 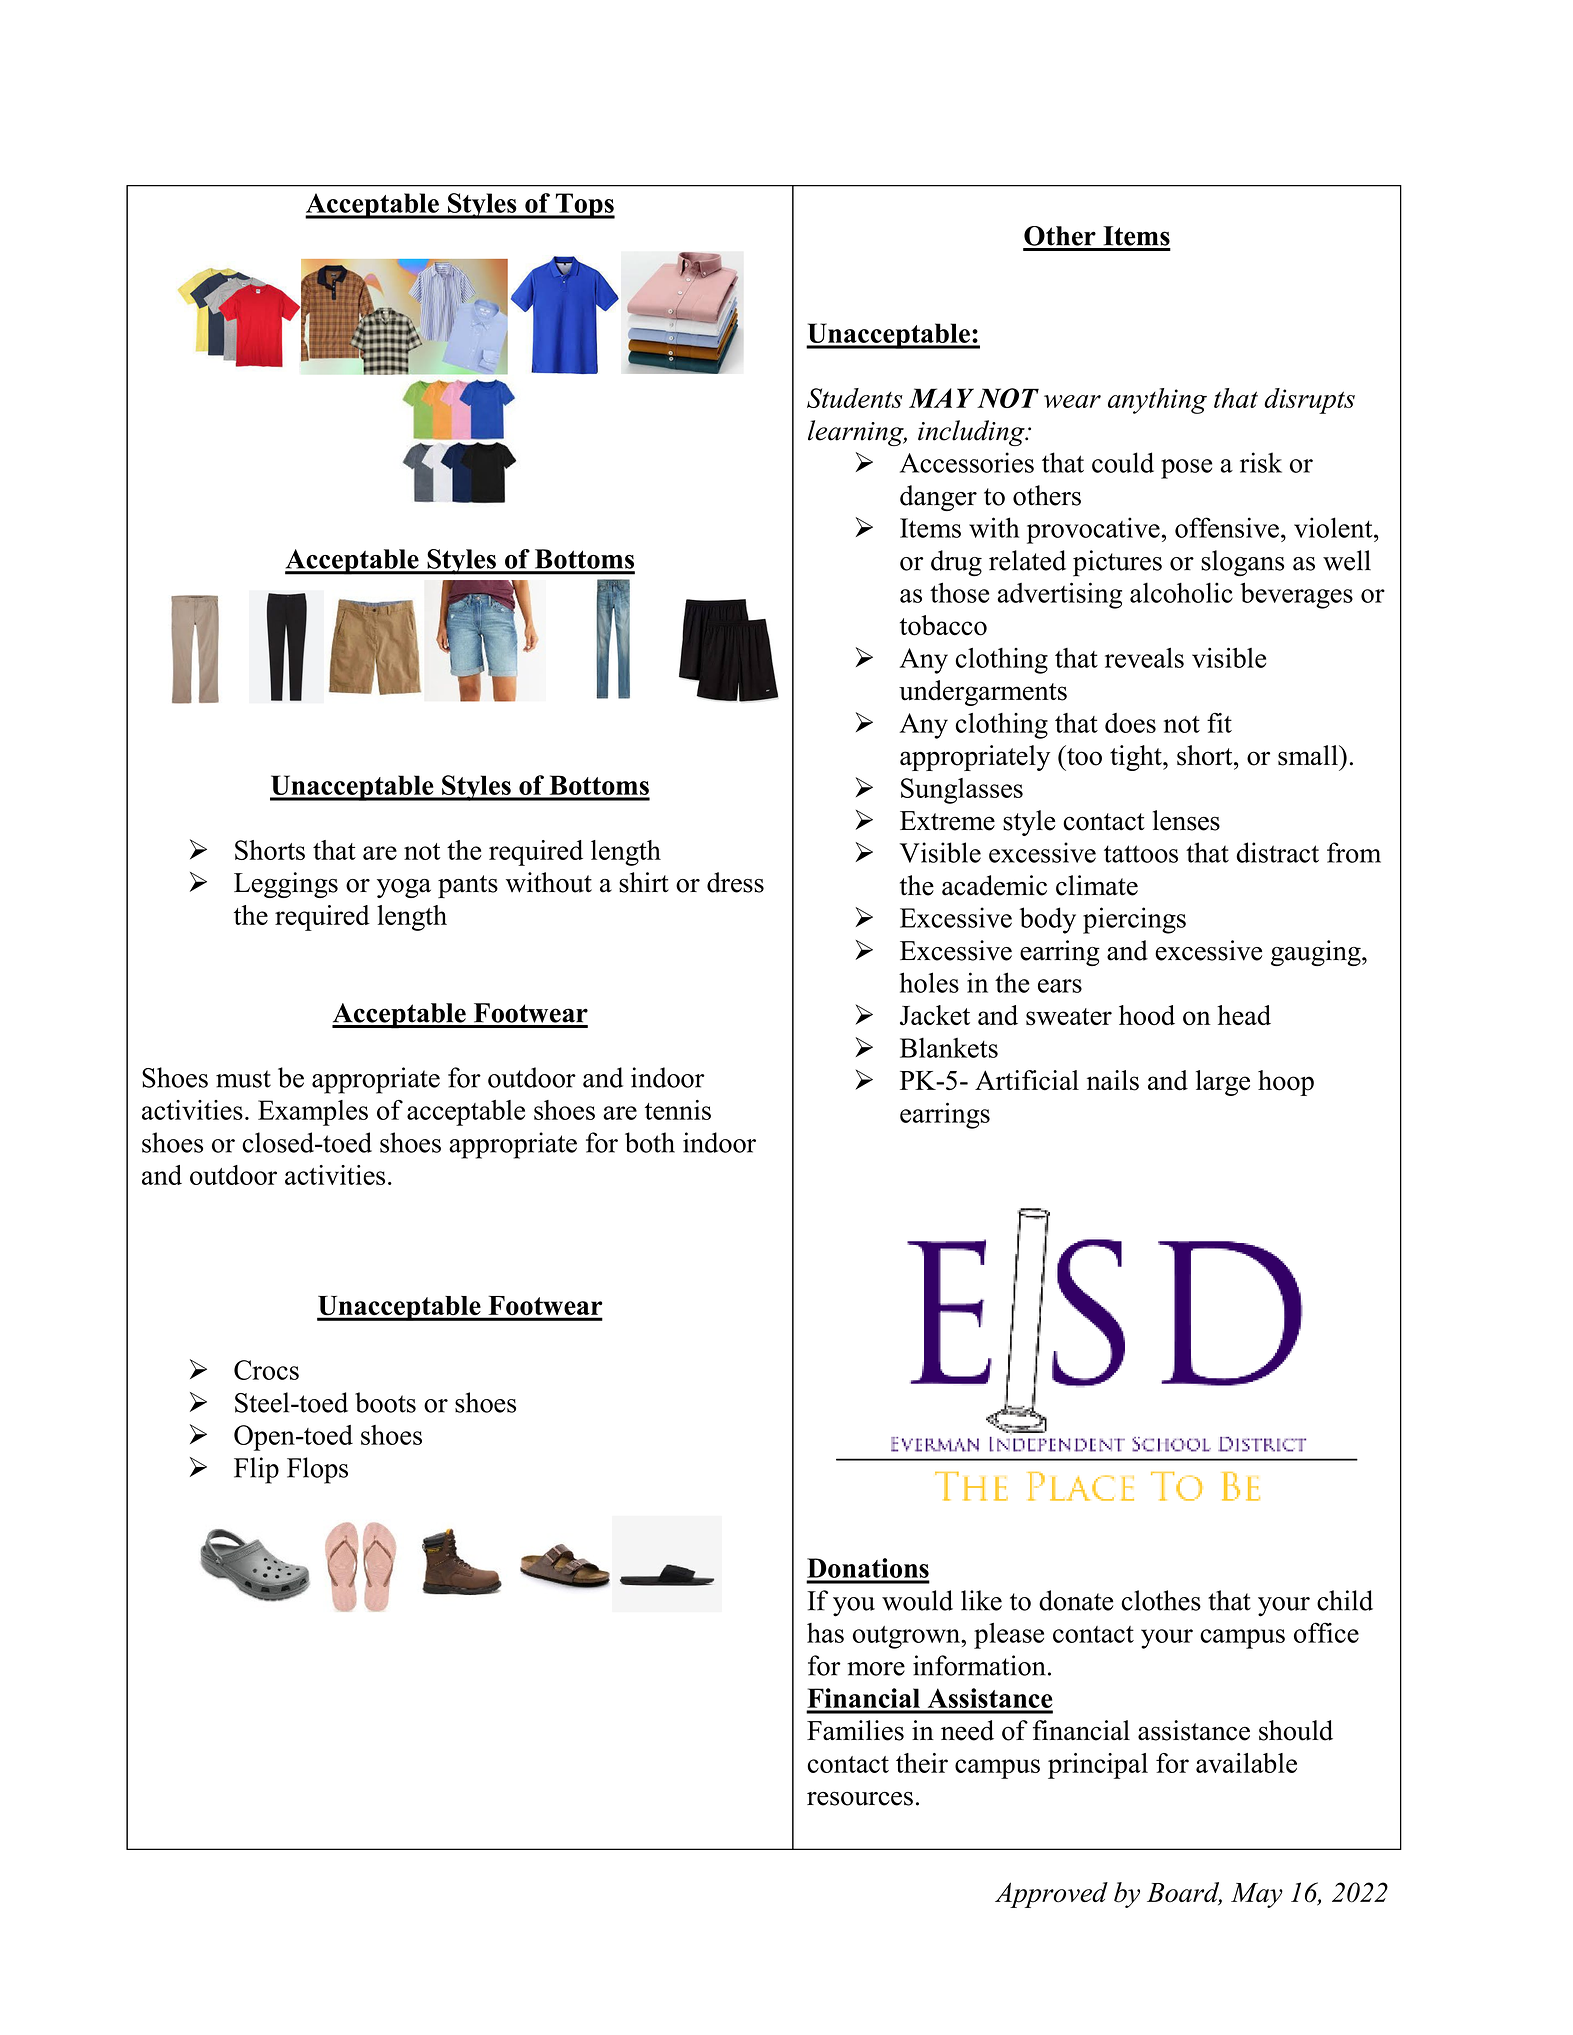 I want to click on Tops, so click(x=584, y=206).
